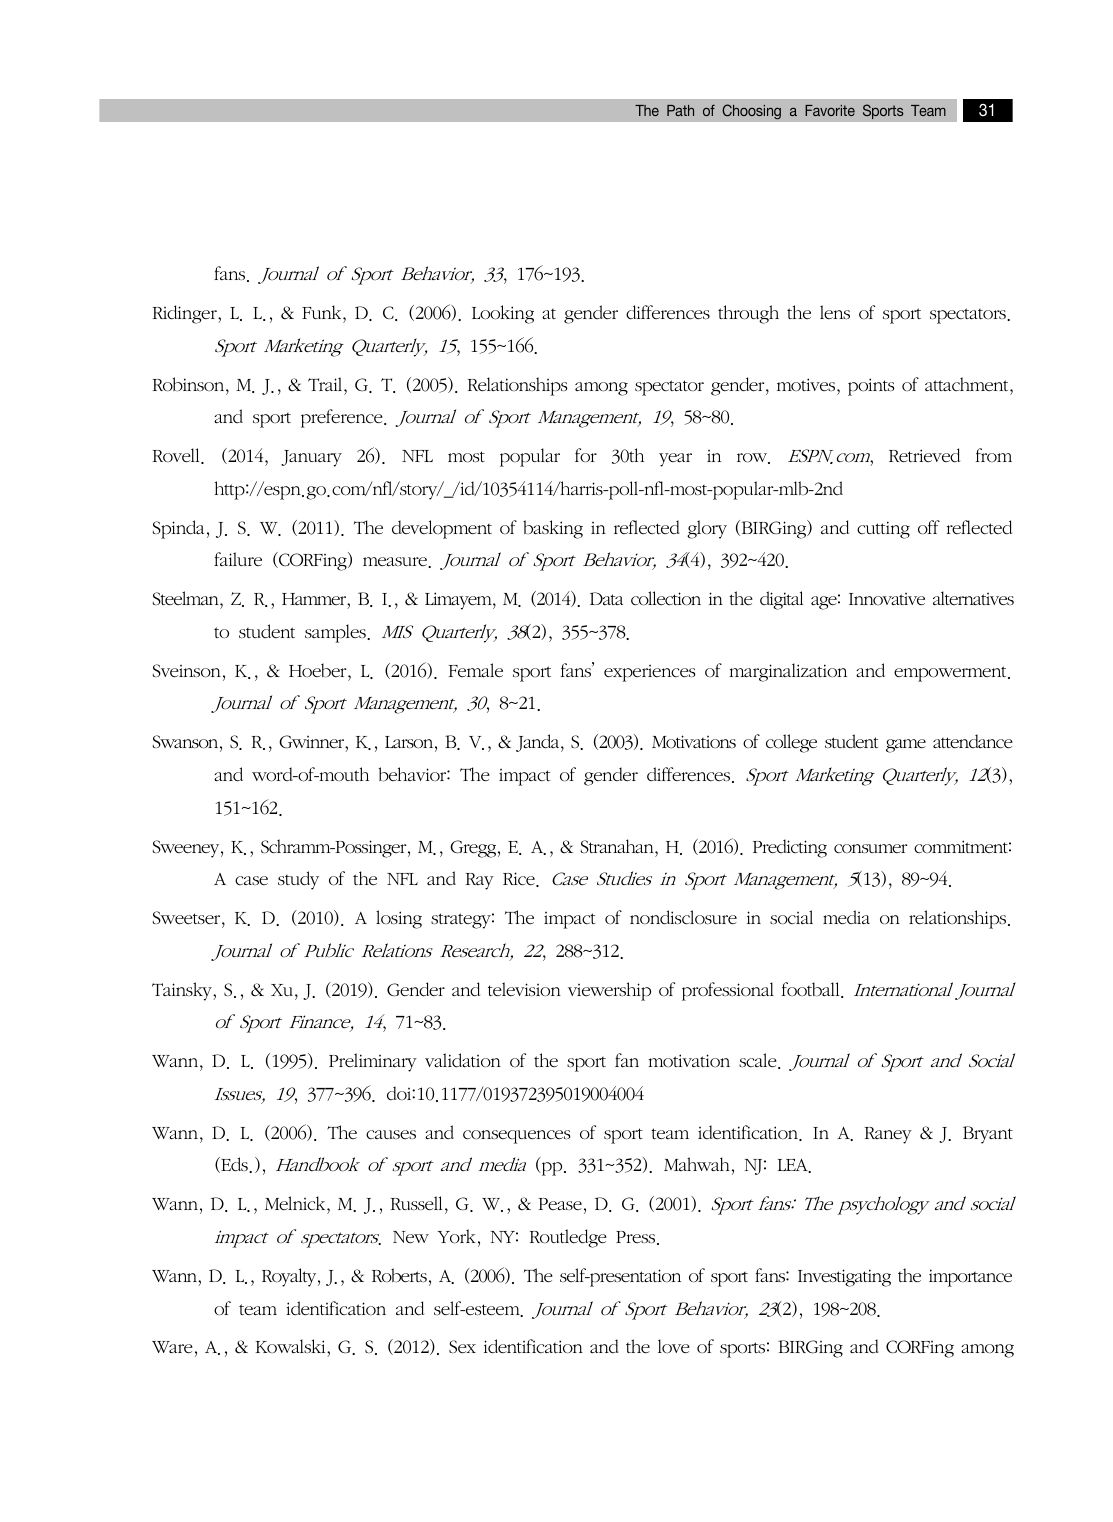  I want to click on Routledge, so click(568, 1238).
